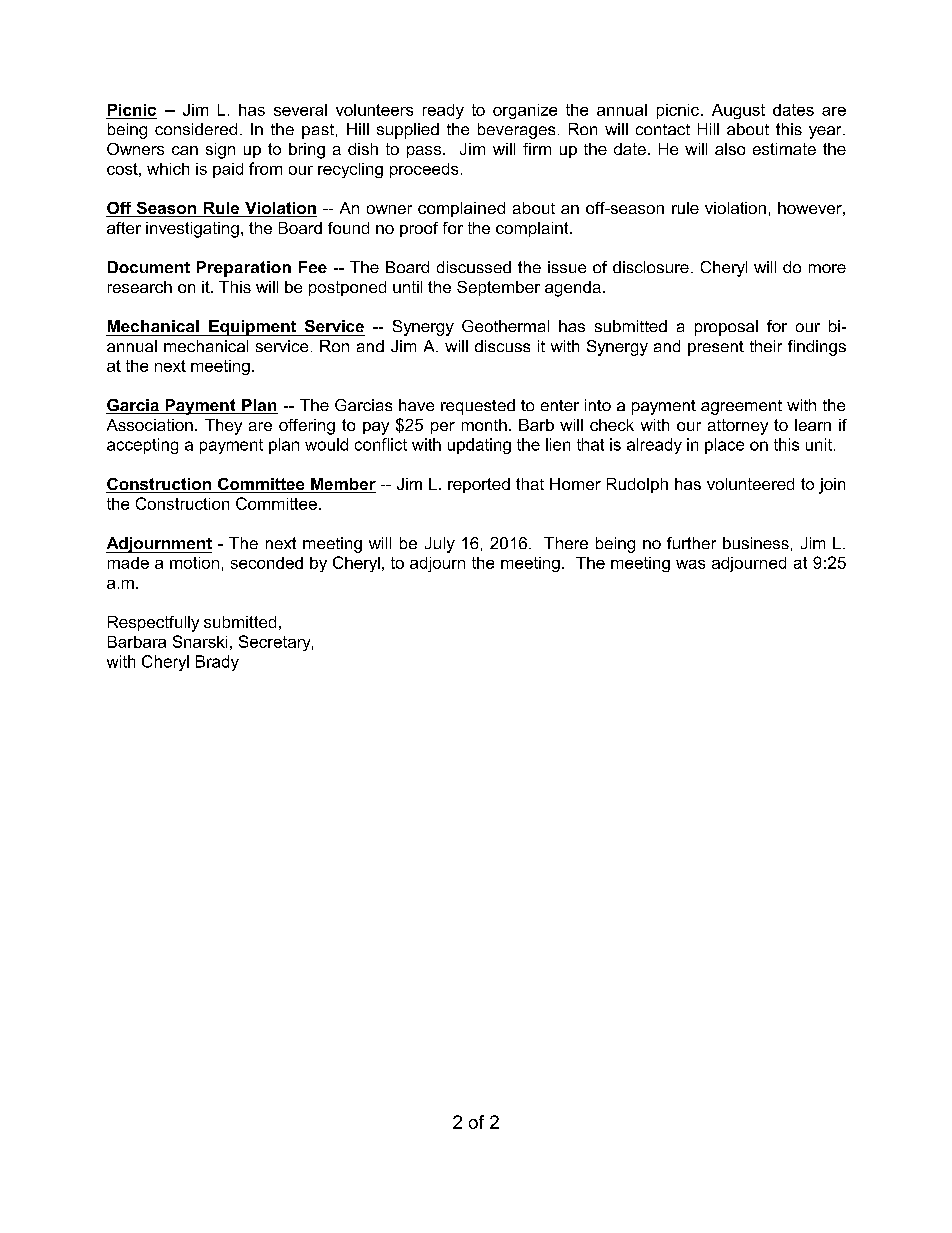 Image resolution: width=952 pixels, height=1233 pixels. I want to click on requested, so click(478, 407).
